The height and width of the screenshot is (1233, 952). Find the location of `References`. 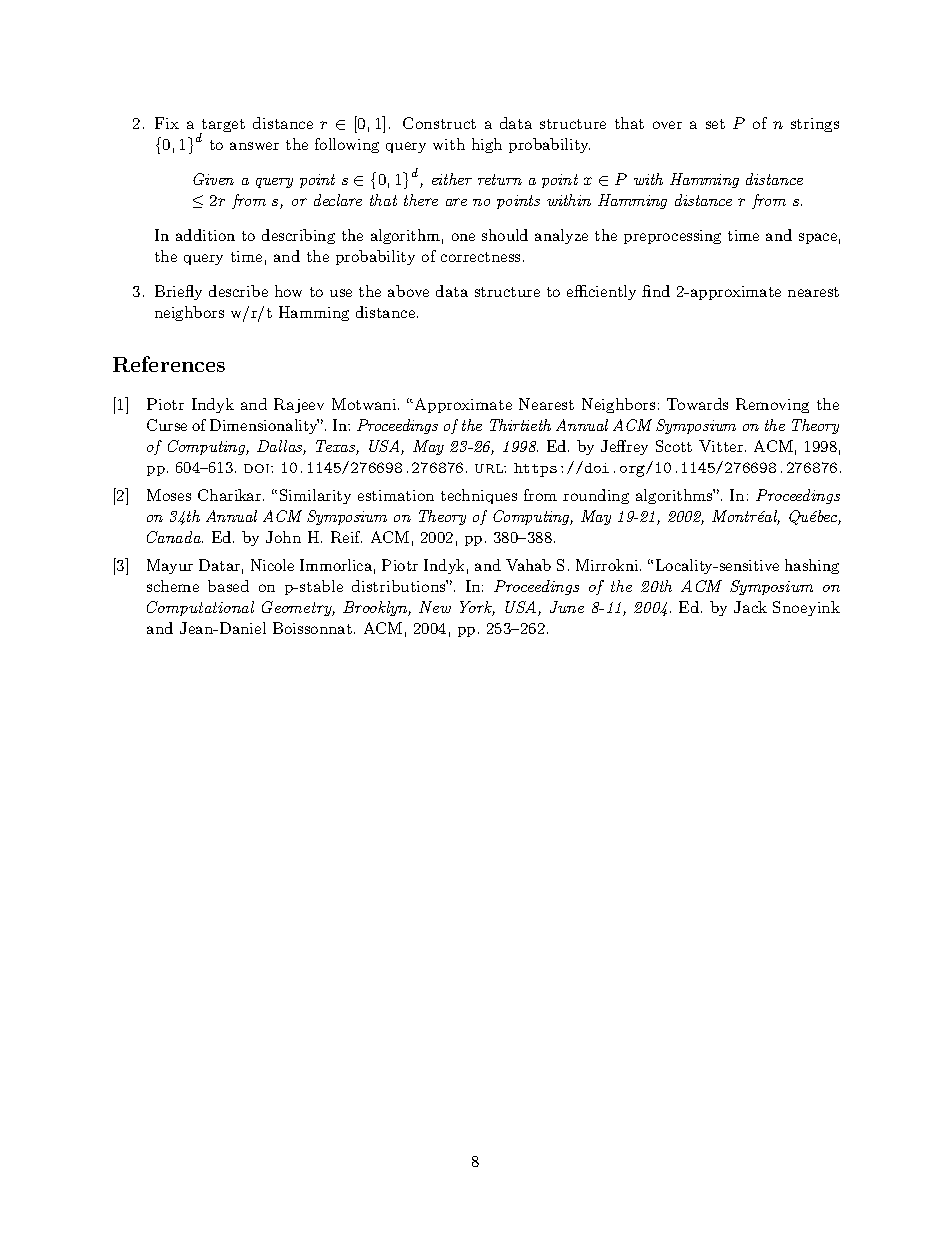

References is located at coordinates (169, 364).
